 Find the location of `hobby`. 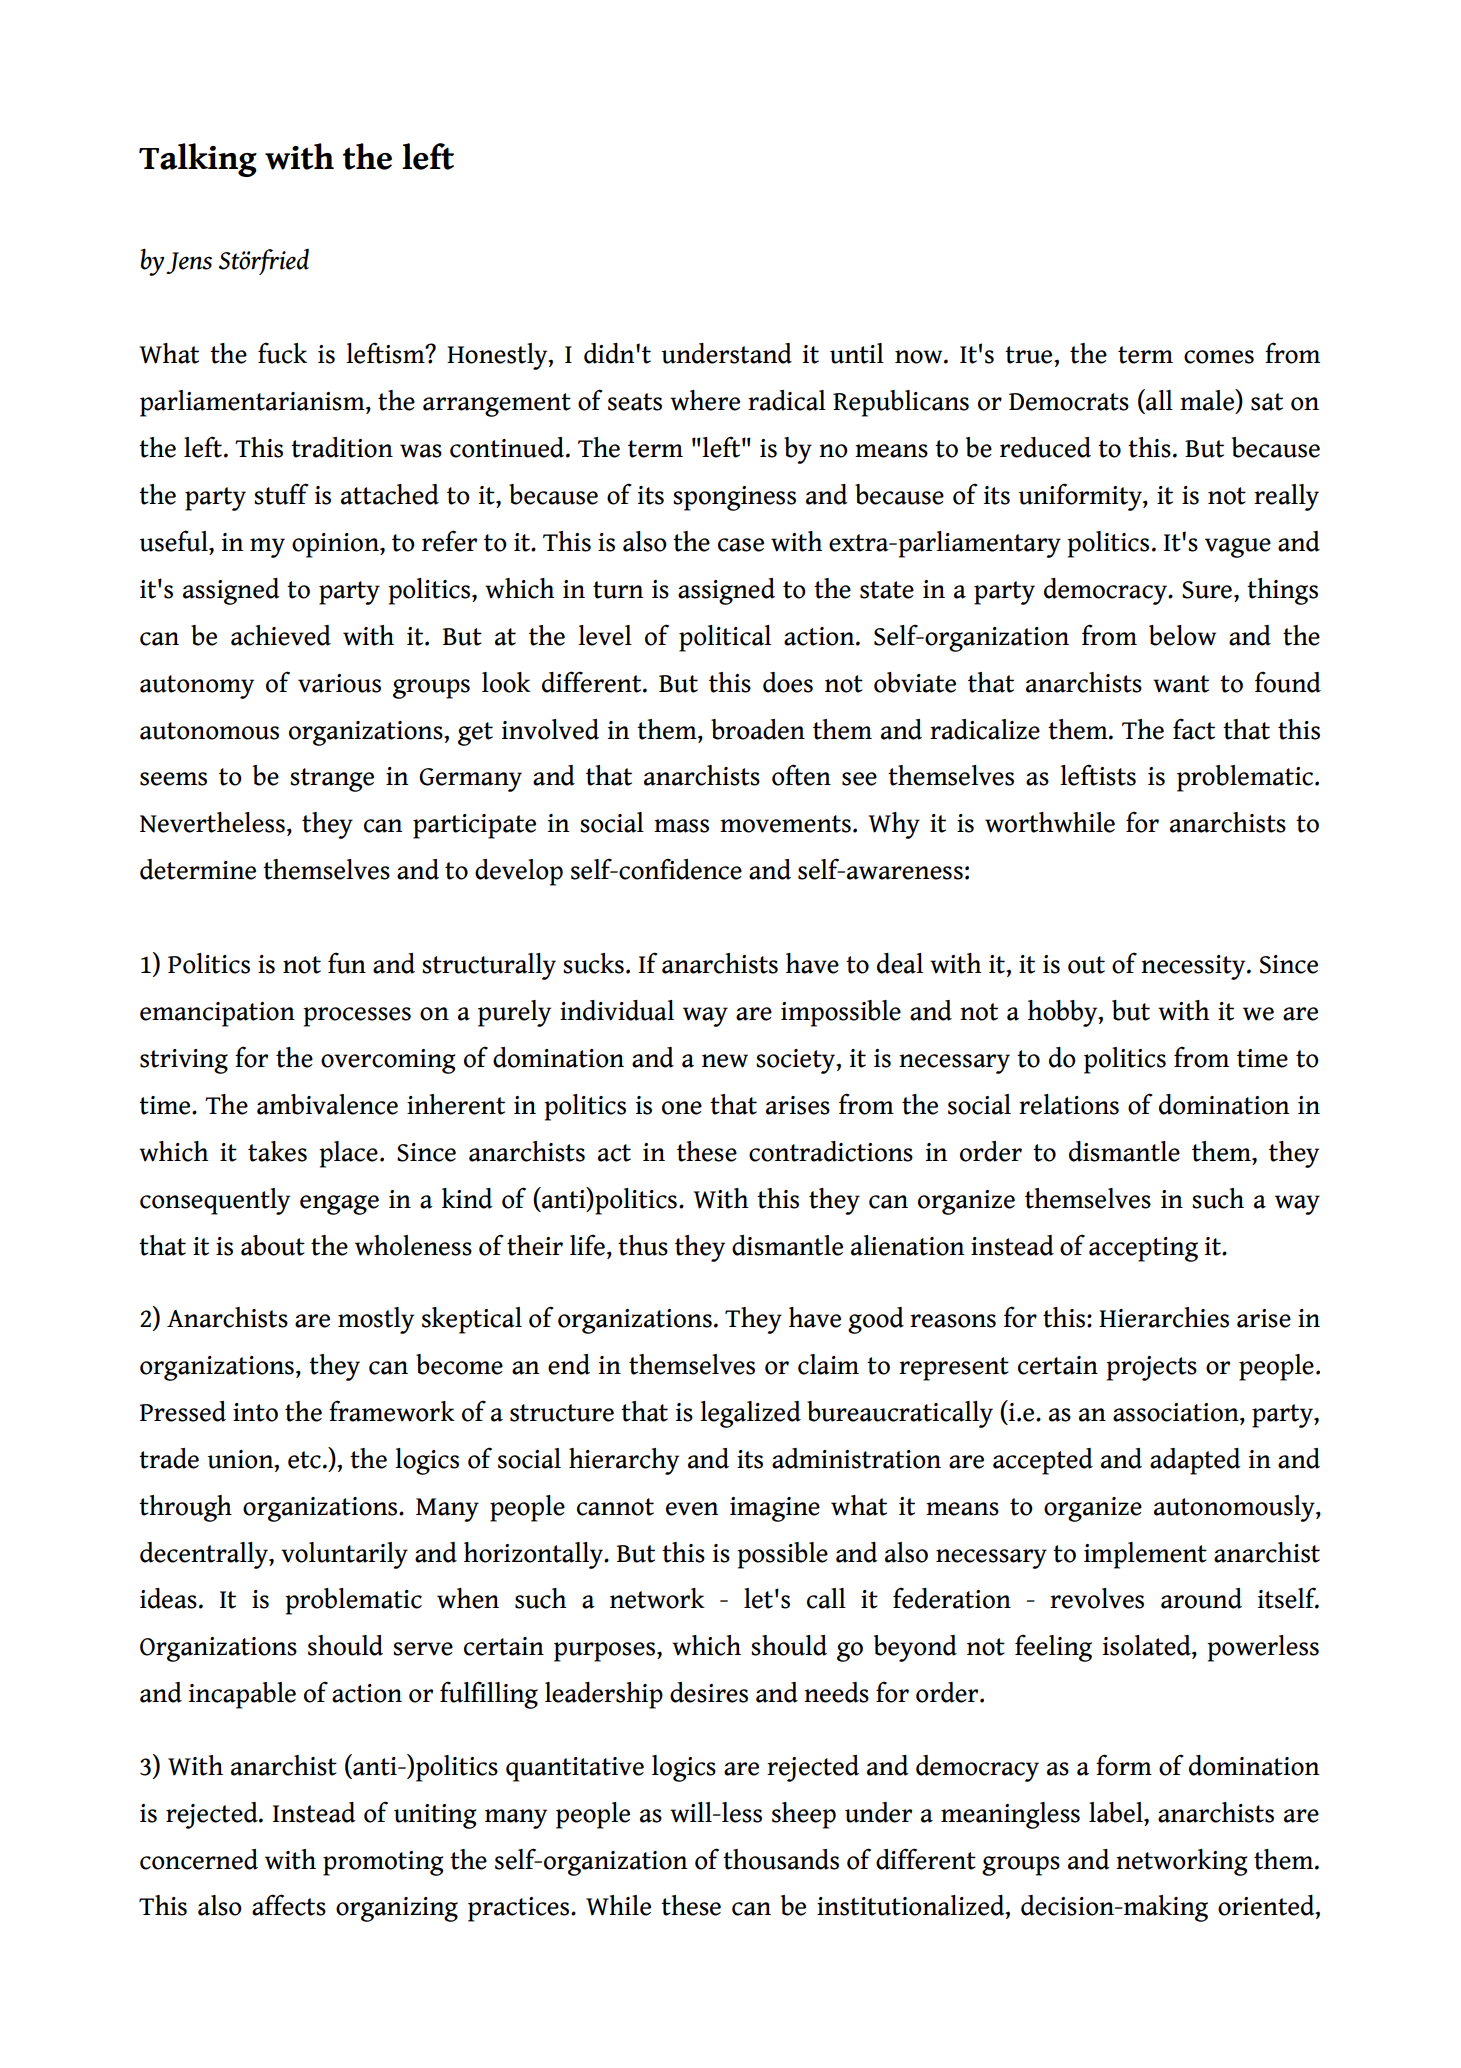

hobby is located at coordinates (1064, 1013).
